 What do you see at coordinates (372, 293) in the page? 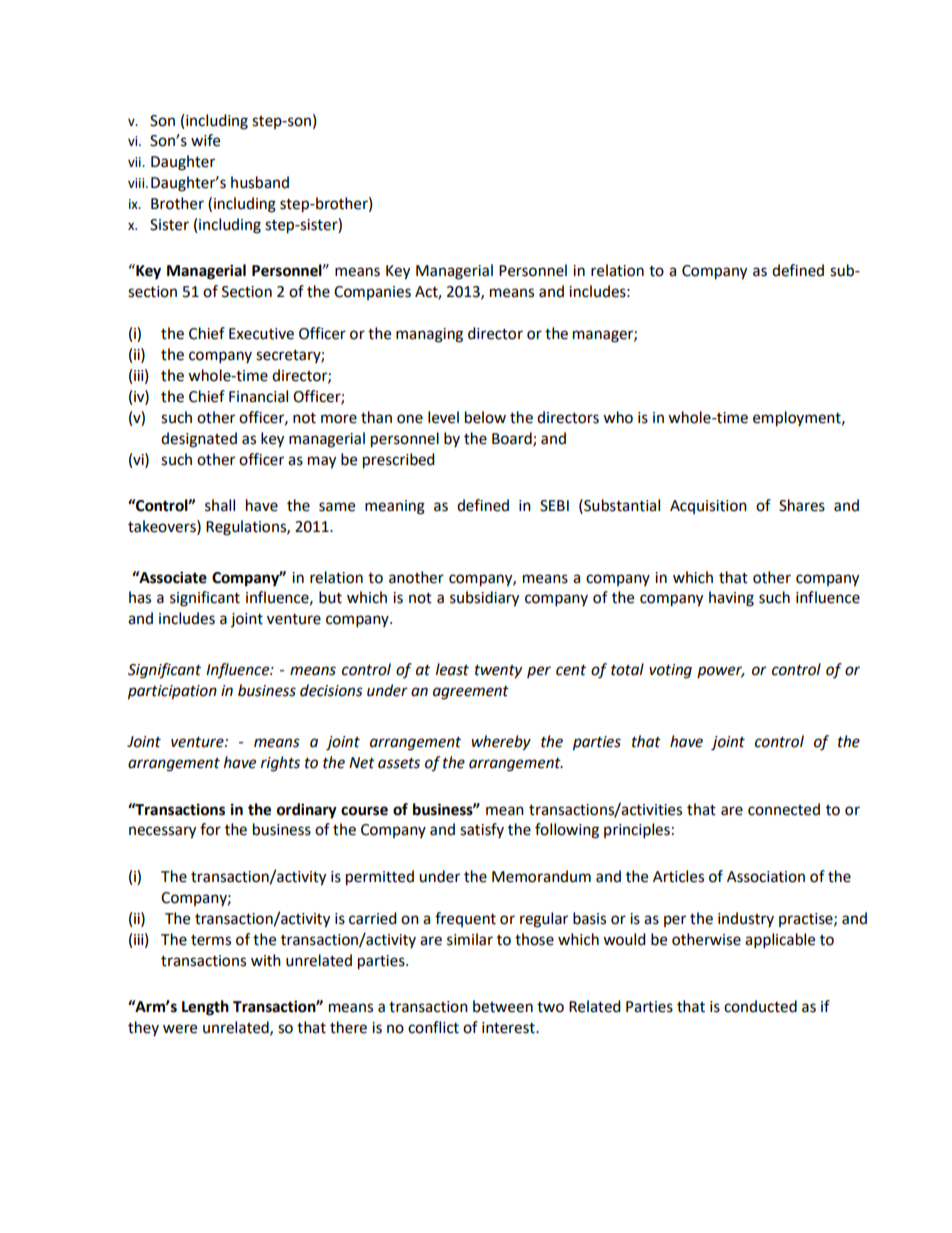
I see `Companies` at bounding box center [372, 293].
